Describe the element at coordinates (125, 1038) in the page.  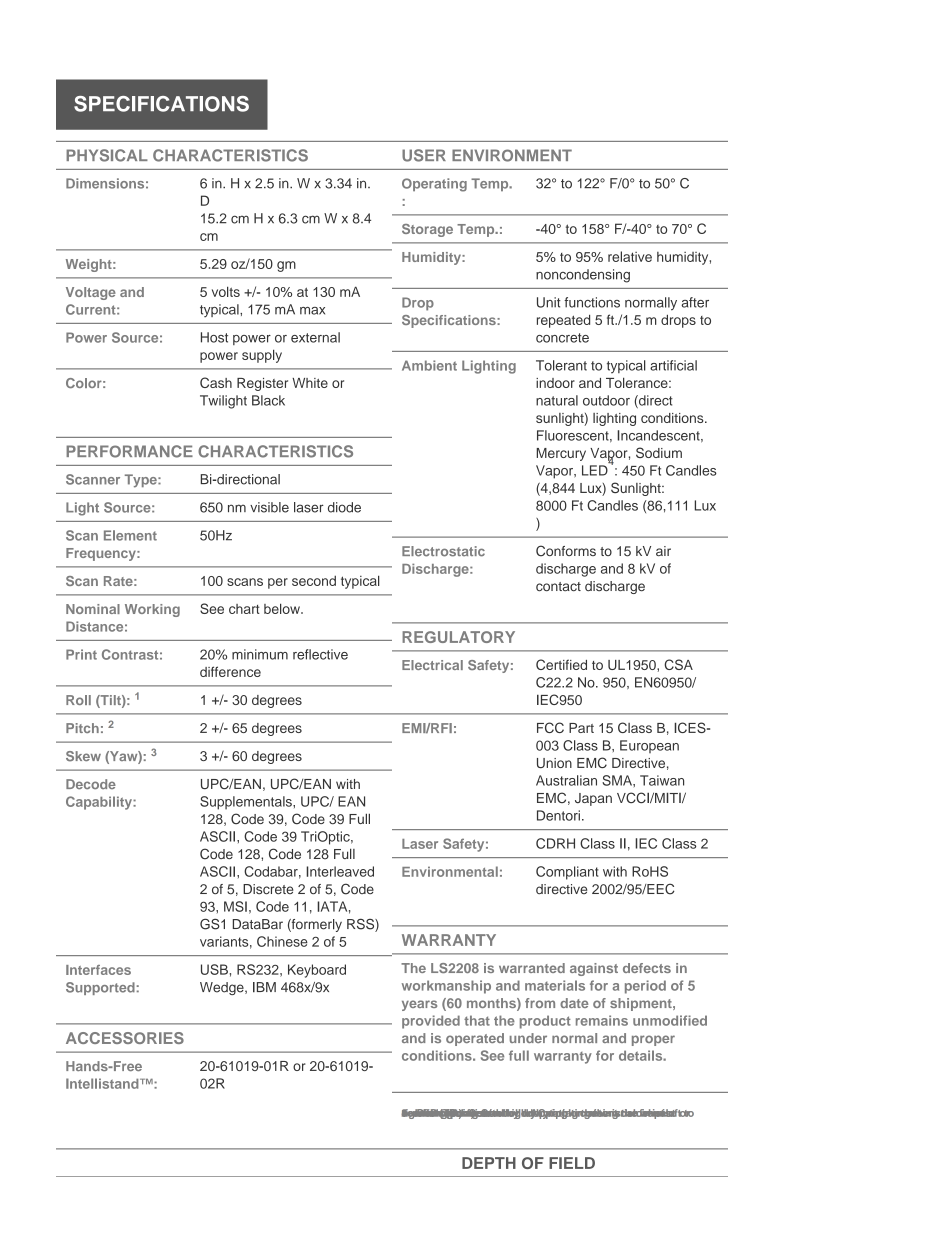
I see `ACCESSORIES` at that location.
